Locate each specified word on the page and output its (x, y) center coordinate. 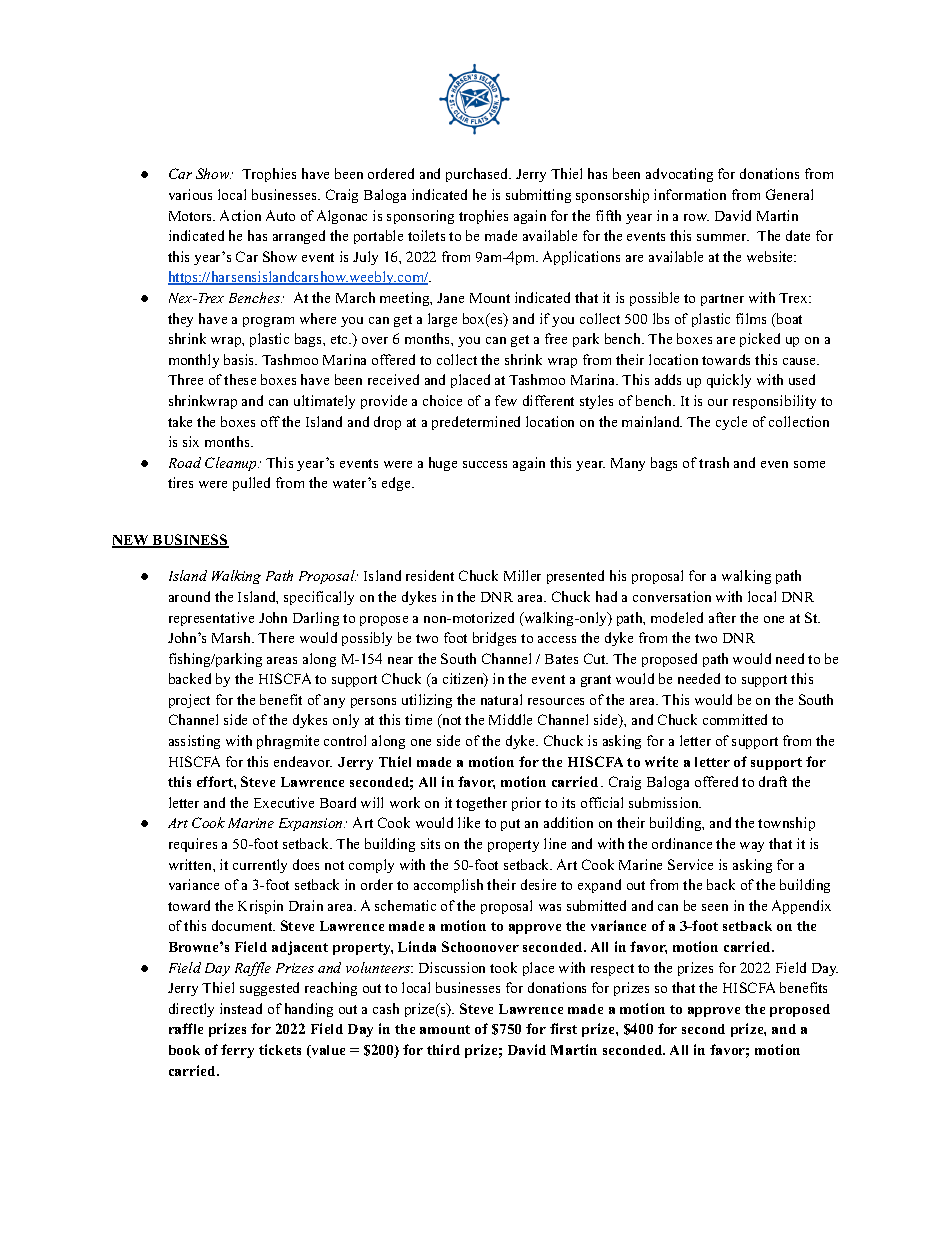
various (190, 194)
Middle (510, 719)
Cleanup (232, 464)
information (690, 194)
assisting (194, 742)
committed (735, 719)
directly (191, 1010)
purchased (478, 175)
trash (714, 462)
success (485, 464)
